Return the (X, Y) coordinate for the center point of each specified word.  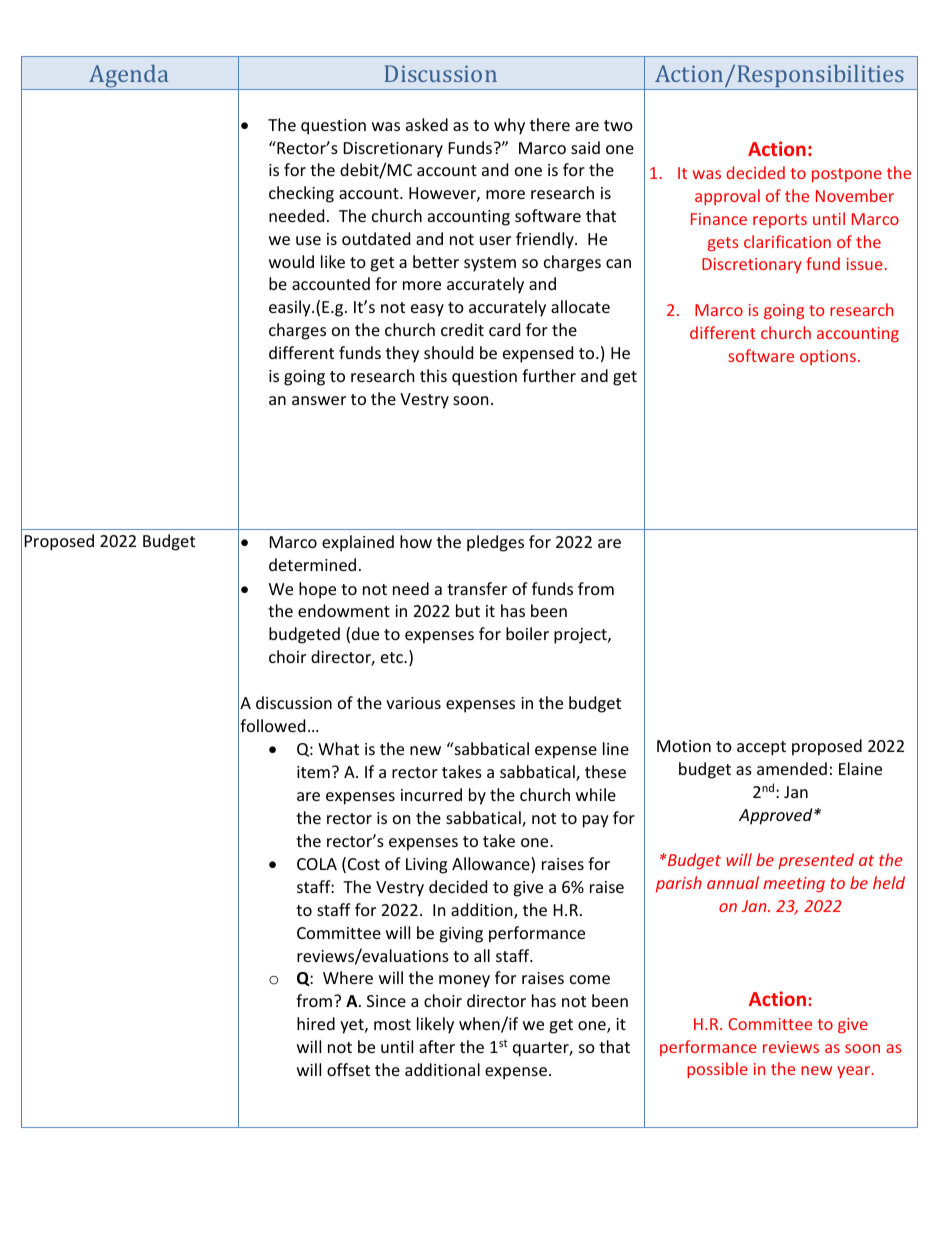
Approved (777, 816)
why (509, 126)
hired (316, 1023)
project (581, 636)
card (504, 329)
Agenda (129, 77)
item (313, 772)
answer (319, 400)
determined (312, 564)
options (828, 357)
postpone (847, 175)
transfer (477, 588)
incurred (431, 794)
